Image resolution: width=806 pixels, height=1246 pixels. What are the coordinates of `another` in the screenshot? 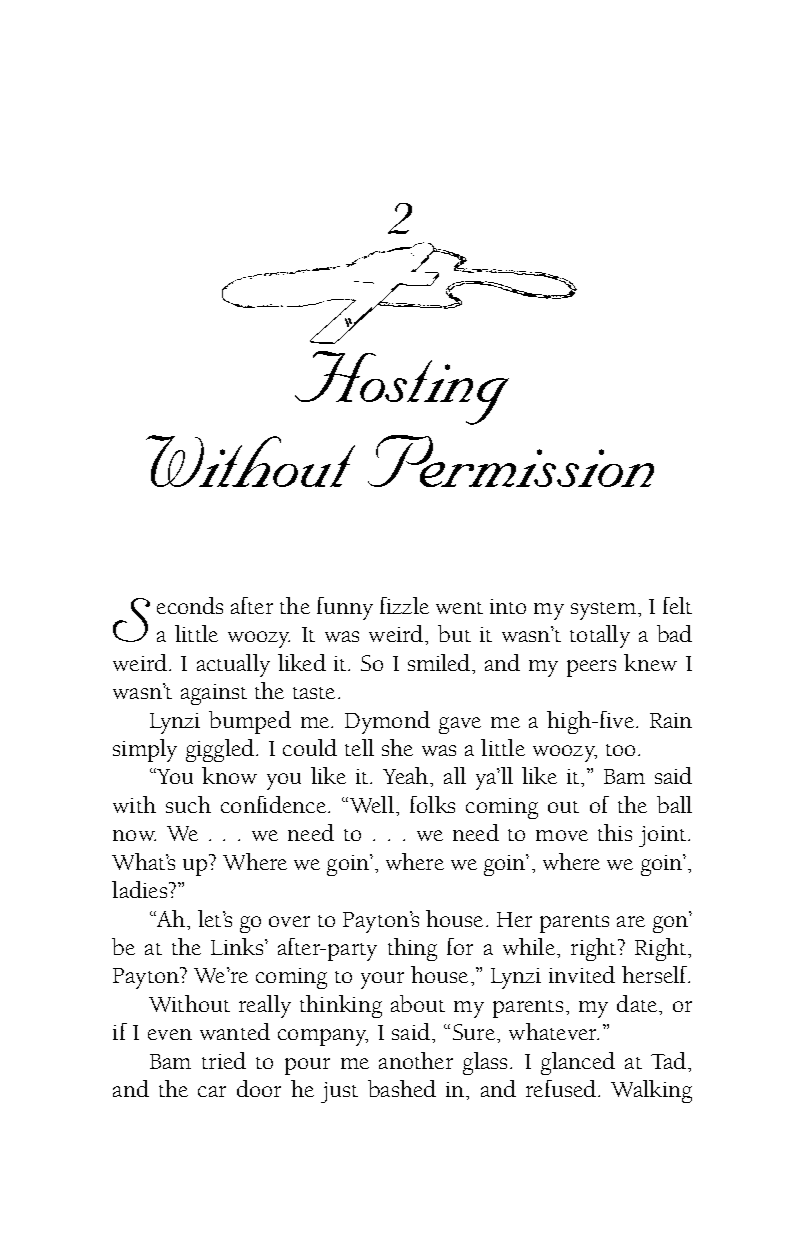 It's located at (416, 1060).
